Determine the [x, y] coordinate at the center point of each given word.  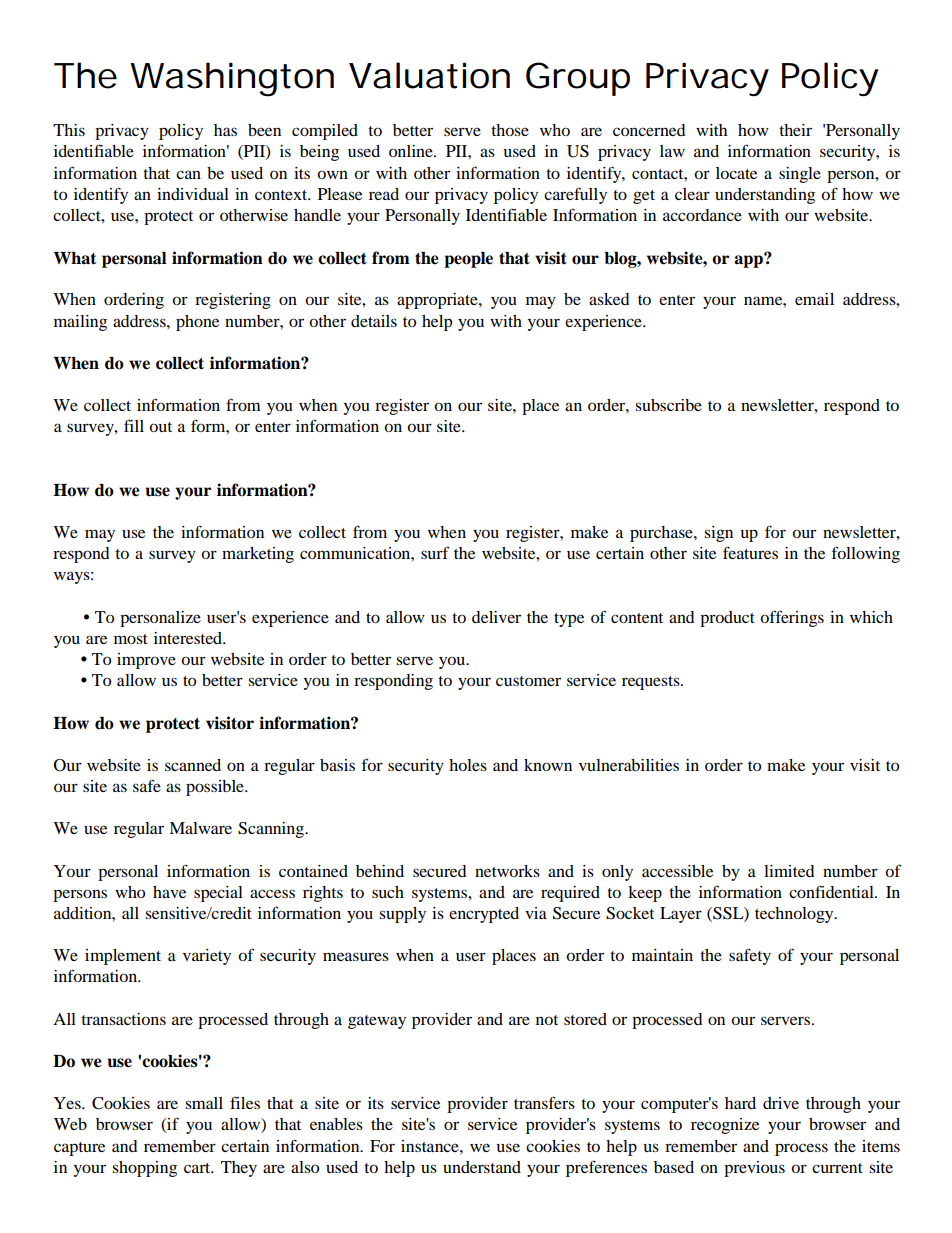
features [750, 552]
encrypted [484, 915]
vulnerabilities [629, 765]
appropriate [438, 301]
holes [468, 765]
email [814, 299]
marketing [258, 555]
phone [197, 323]
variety [207, 957]
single [800, 175]
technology [795, 915]
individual [193, 194]
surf [435, 552]
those [510, 130]
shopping [144, 1169]
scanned [193, 765]
